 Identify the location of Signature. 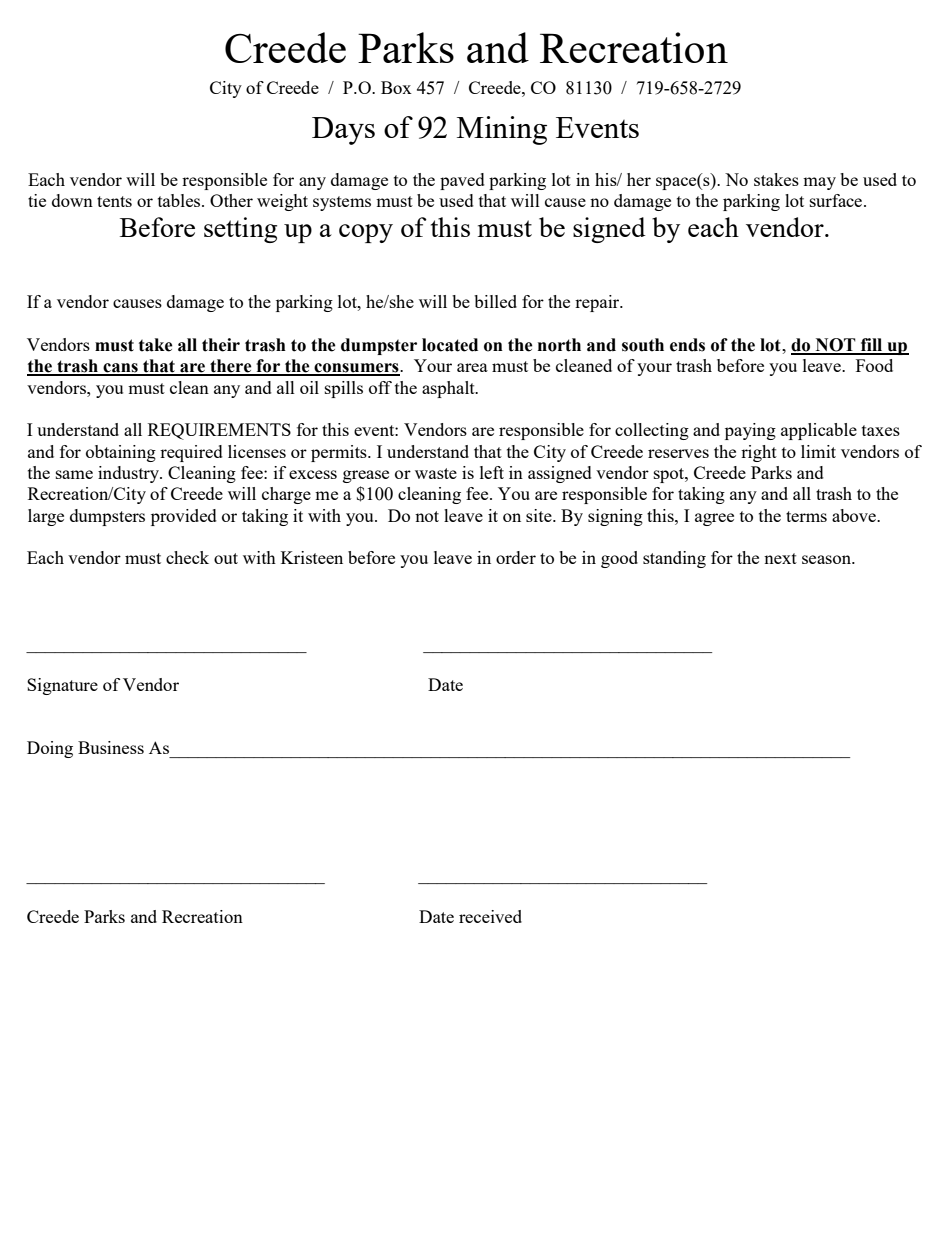
(62, 686).
